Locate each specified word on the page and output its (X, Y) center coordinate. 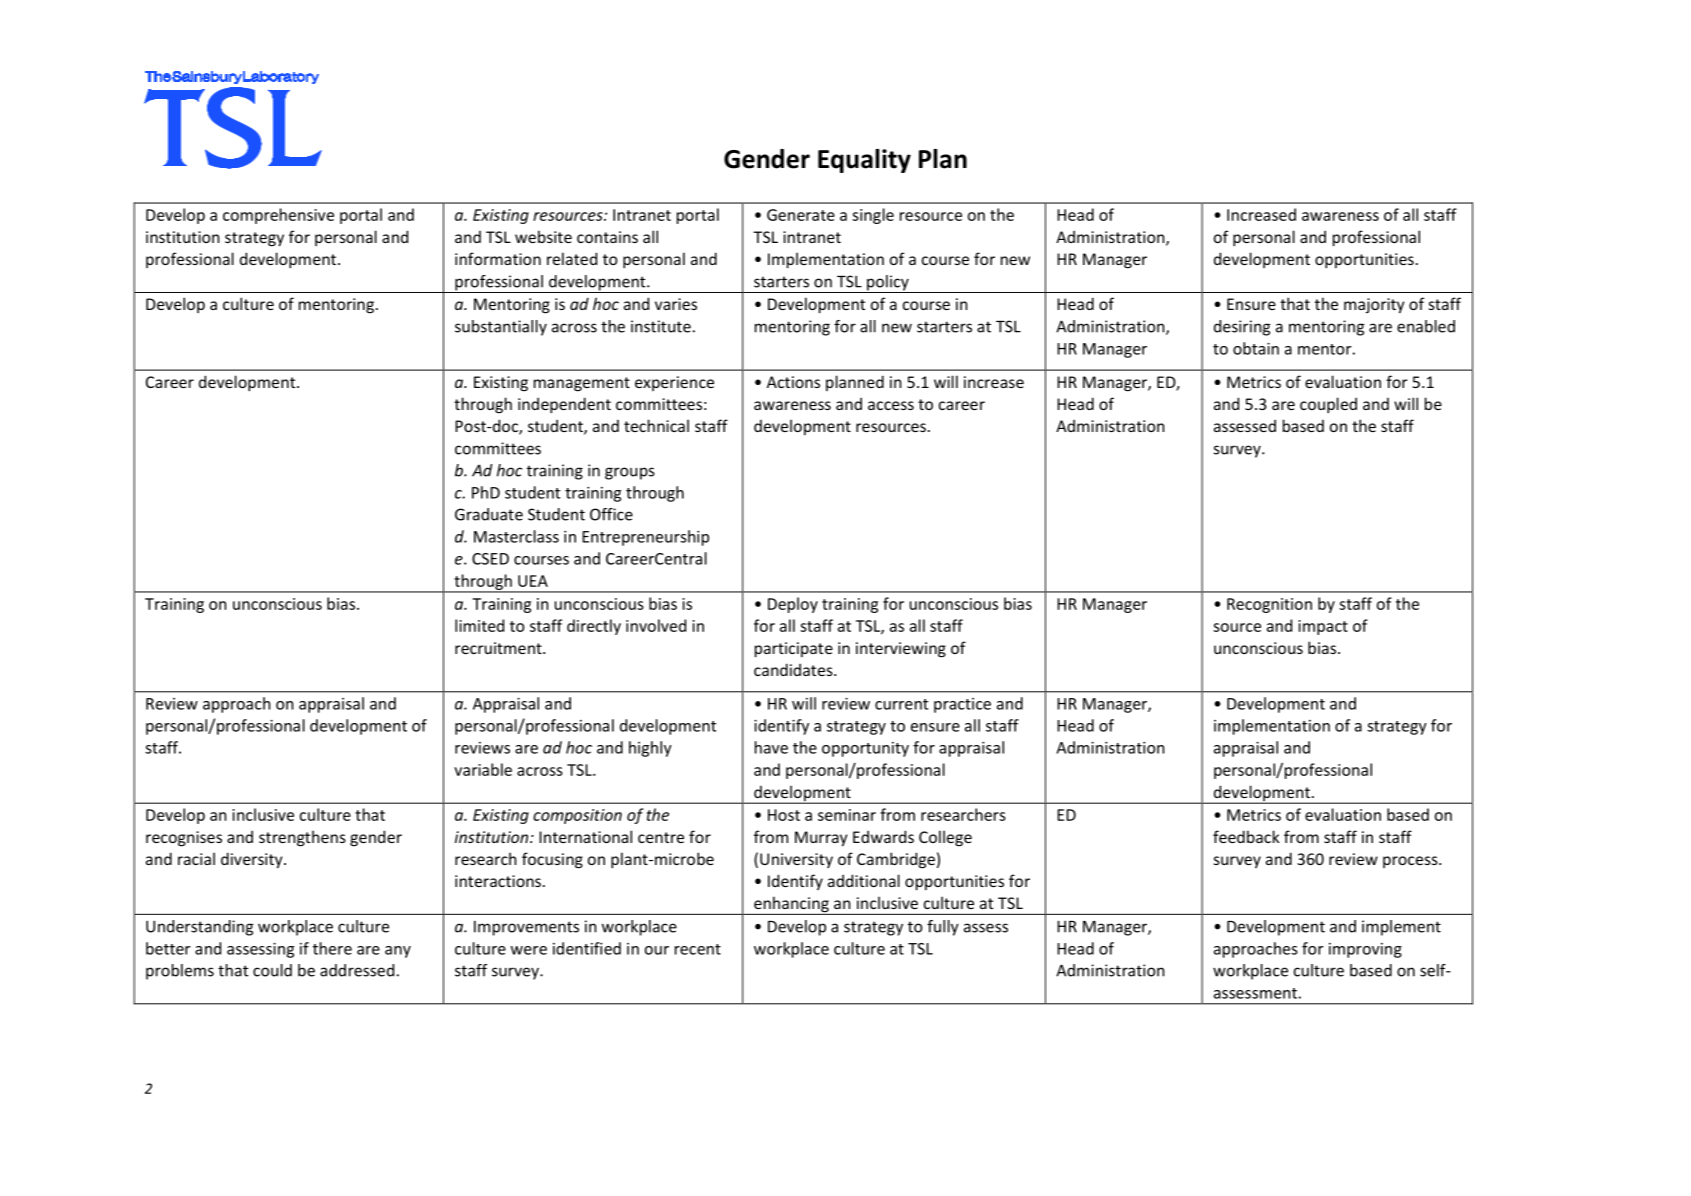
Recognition (1269, 605)
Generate (801, 215)
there (332, 948)
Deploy (793, 605)
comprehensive (278, 216)
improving (1365, 950)
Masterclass (516, 536)
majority (1374, 306)
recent (698, 949)
